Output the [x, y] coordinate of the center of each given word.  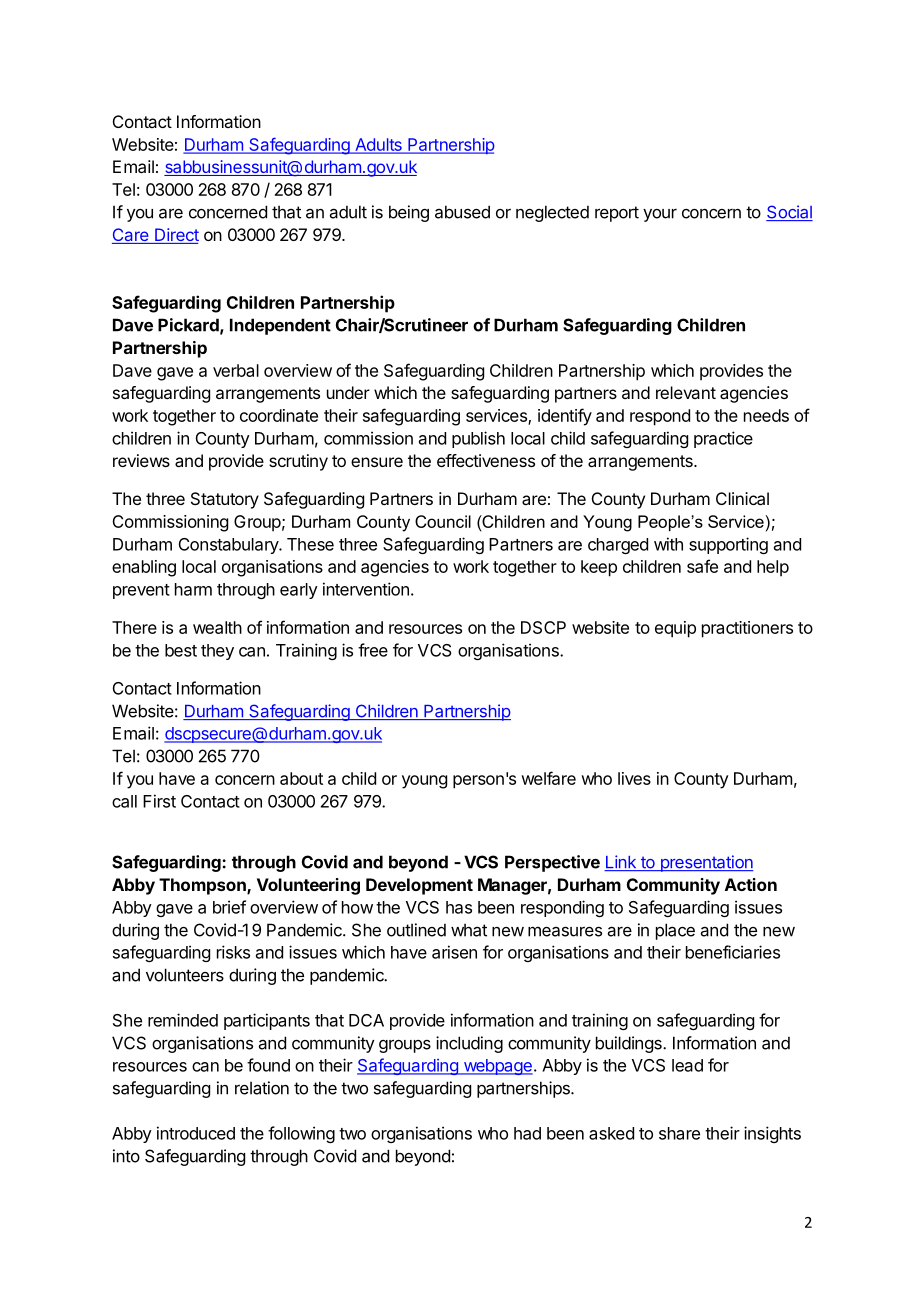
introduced [196, 1133]
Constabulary [229, 546]
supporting [728, 545]
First [159, 801]
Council [443, 521]
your [660, 215]
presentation [705, 863]
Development [419, 886]
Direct [176, 236]
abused [462, 212]
